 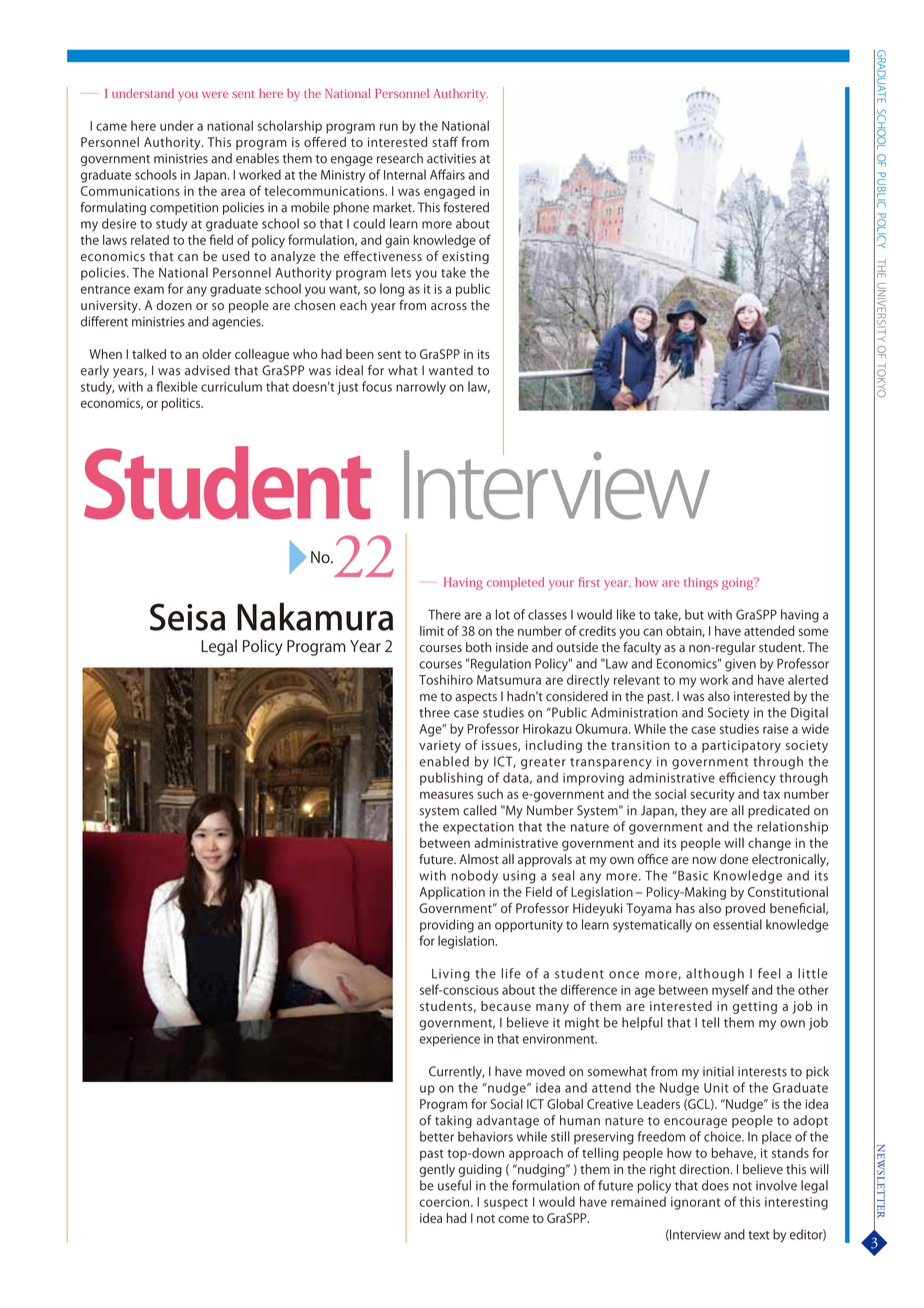 I want to click on Toshihiro, so click(x=446, y=679).
